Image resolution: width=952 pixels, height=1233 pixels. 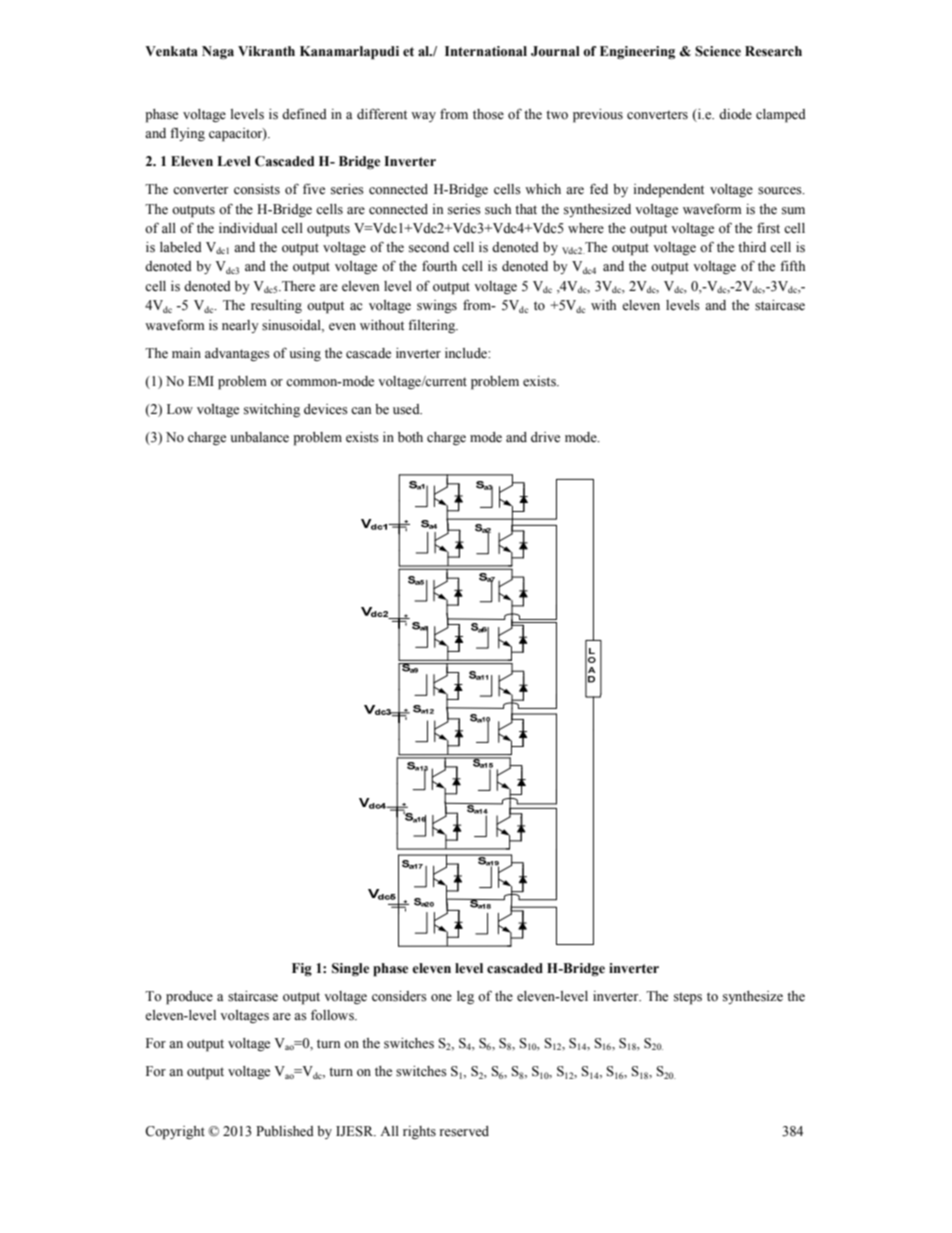 What do you see at coordinates (488, 114) in the screenshot?
I see `those` at bounding box center [488, 114].
